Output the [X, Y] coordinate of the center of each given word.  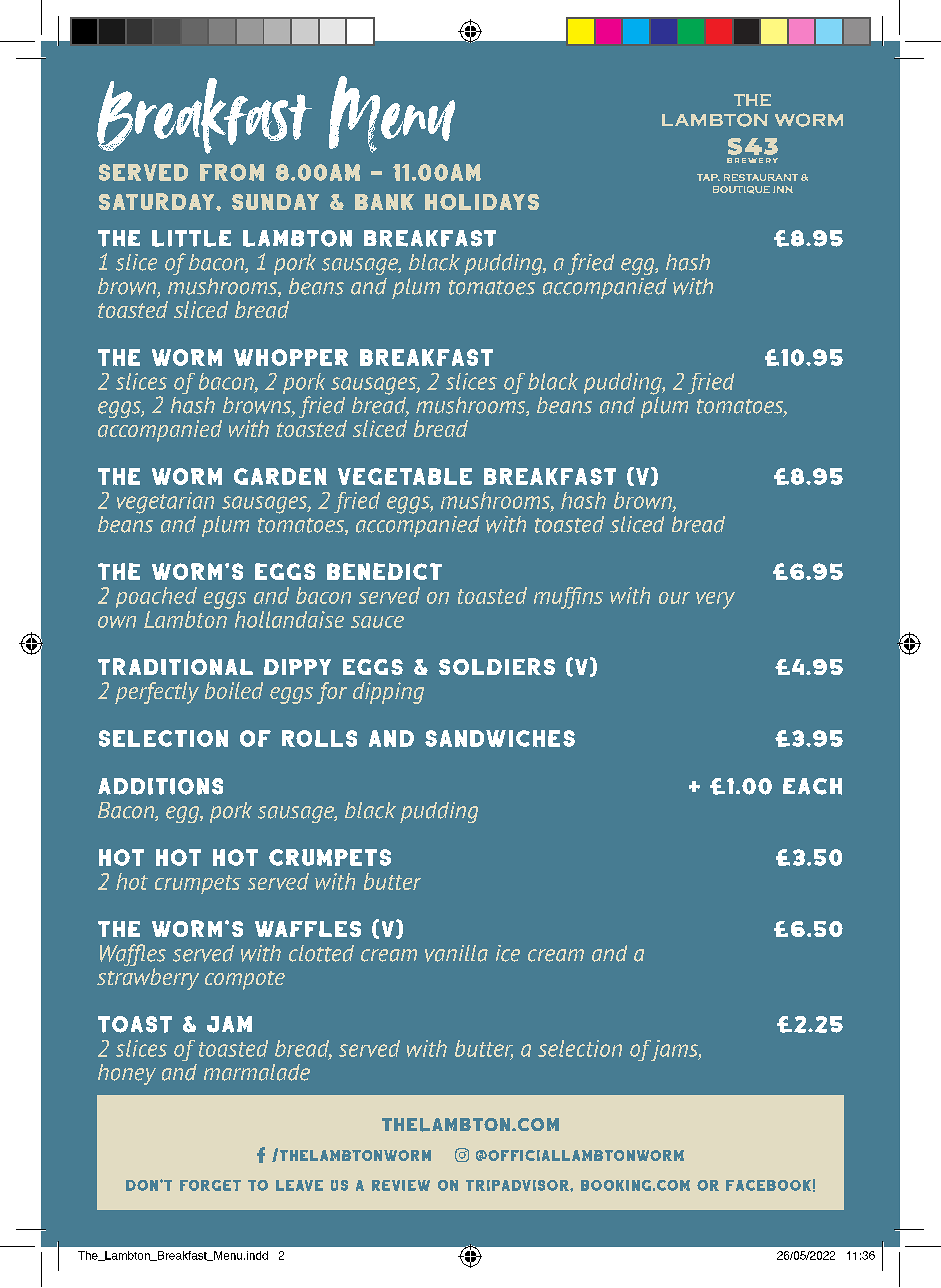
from [232, 172]
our [674, 598]
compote [245, 980]
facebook [768, 1185]
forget [210, 1185]
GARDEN [280, 476]
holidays [482, 202]
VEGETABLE [405, 476]
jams [675, 1050]
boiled [234, 690]
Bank [384, 202]
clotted [321, 953]
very [715, 600]
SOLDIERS [497, 666]
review [401, 1185]
